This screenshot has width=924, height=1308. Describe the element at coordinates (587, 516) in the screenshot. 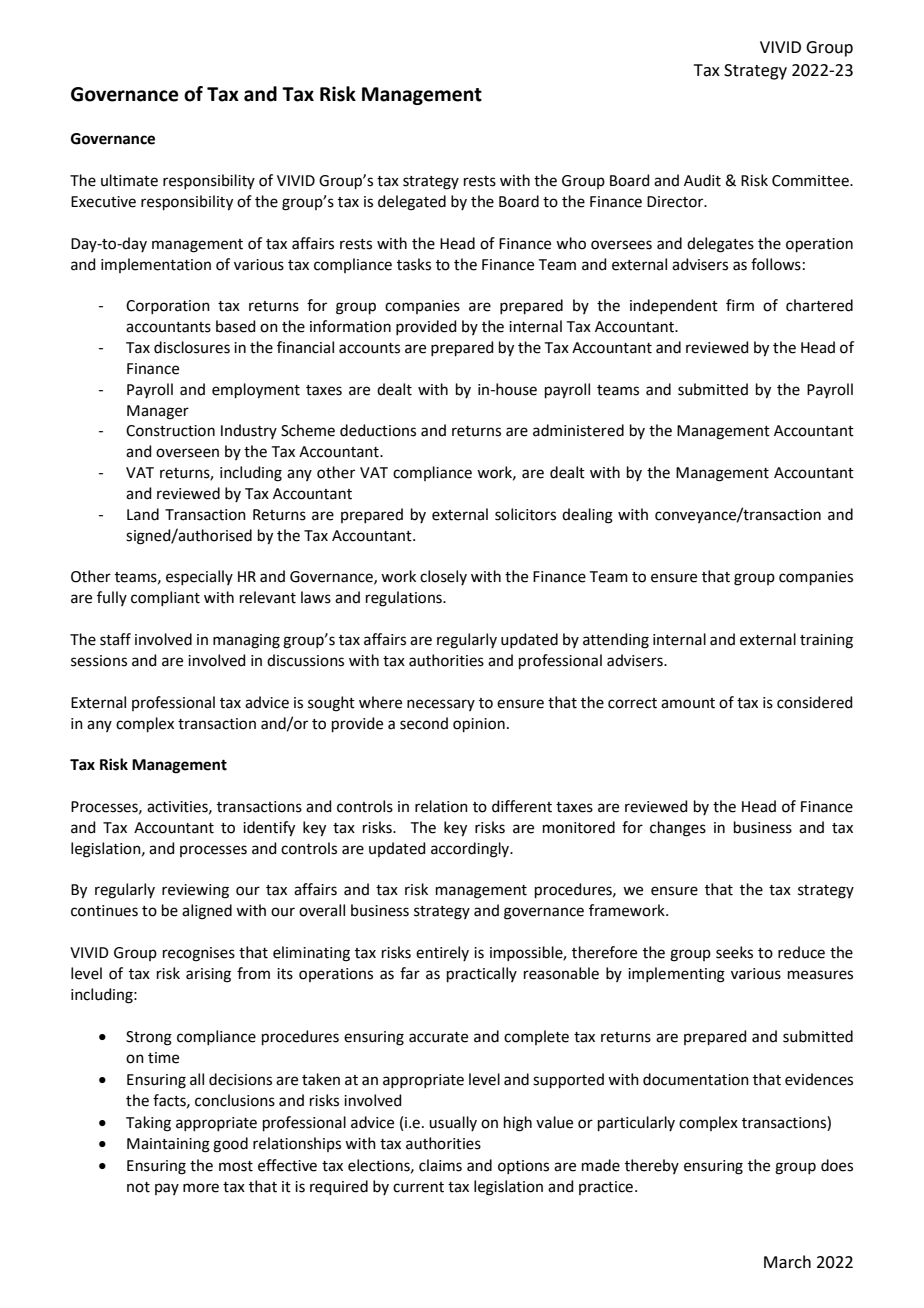

I see `dealing` at that location.
